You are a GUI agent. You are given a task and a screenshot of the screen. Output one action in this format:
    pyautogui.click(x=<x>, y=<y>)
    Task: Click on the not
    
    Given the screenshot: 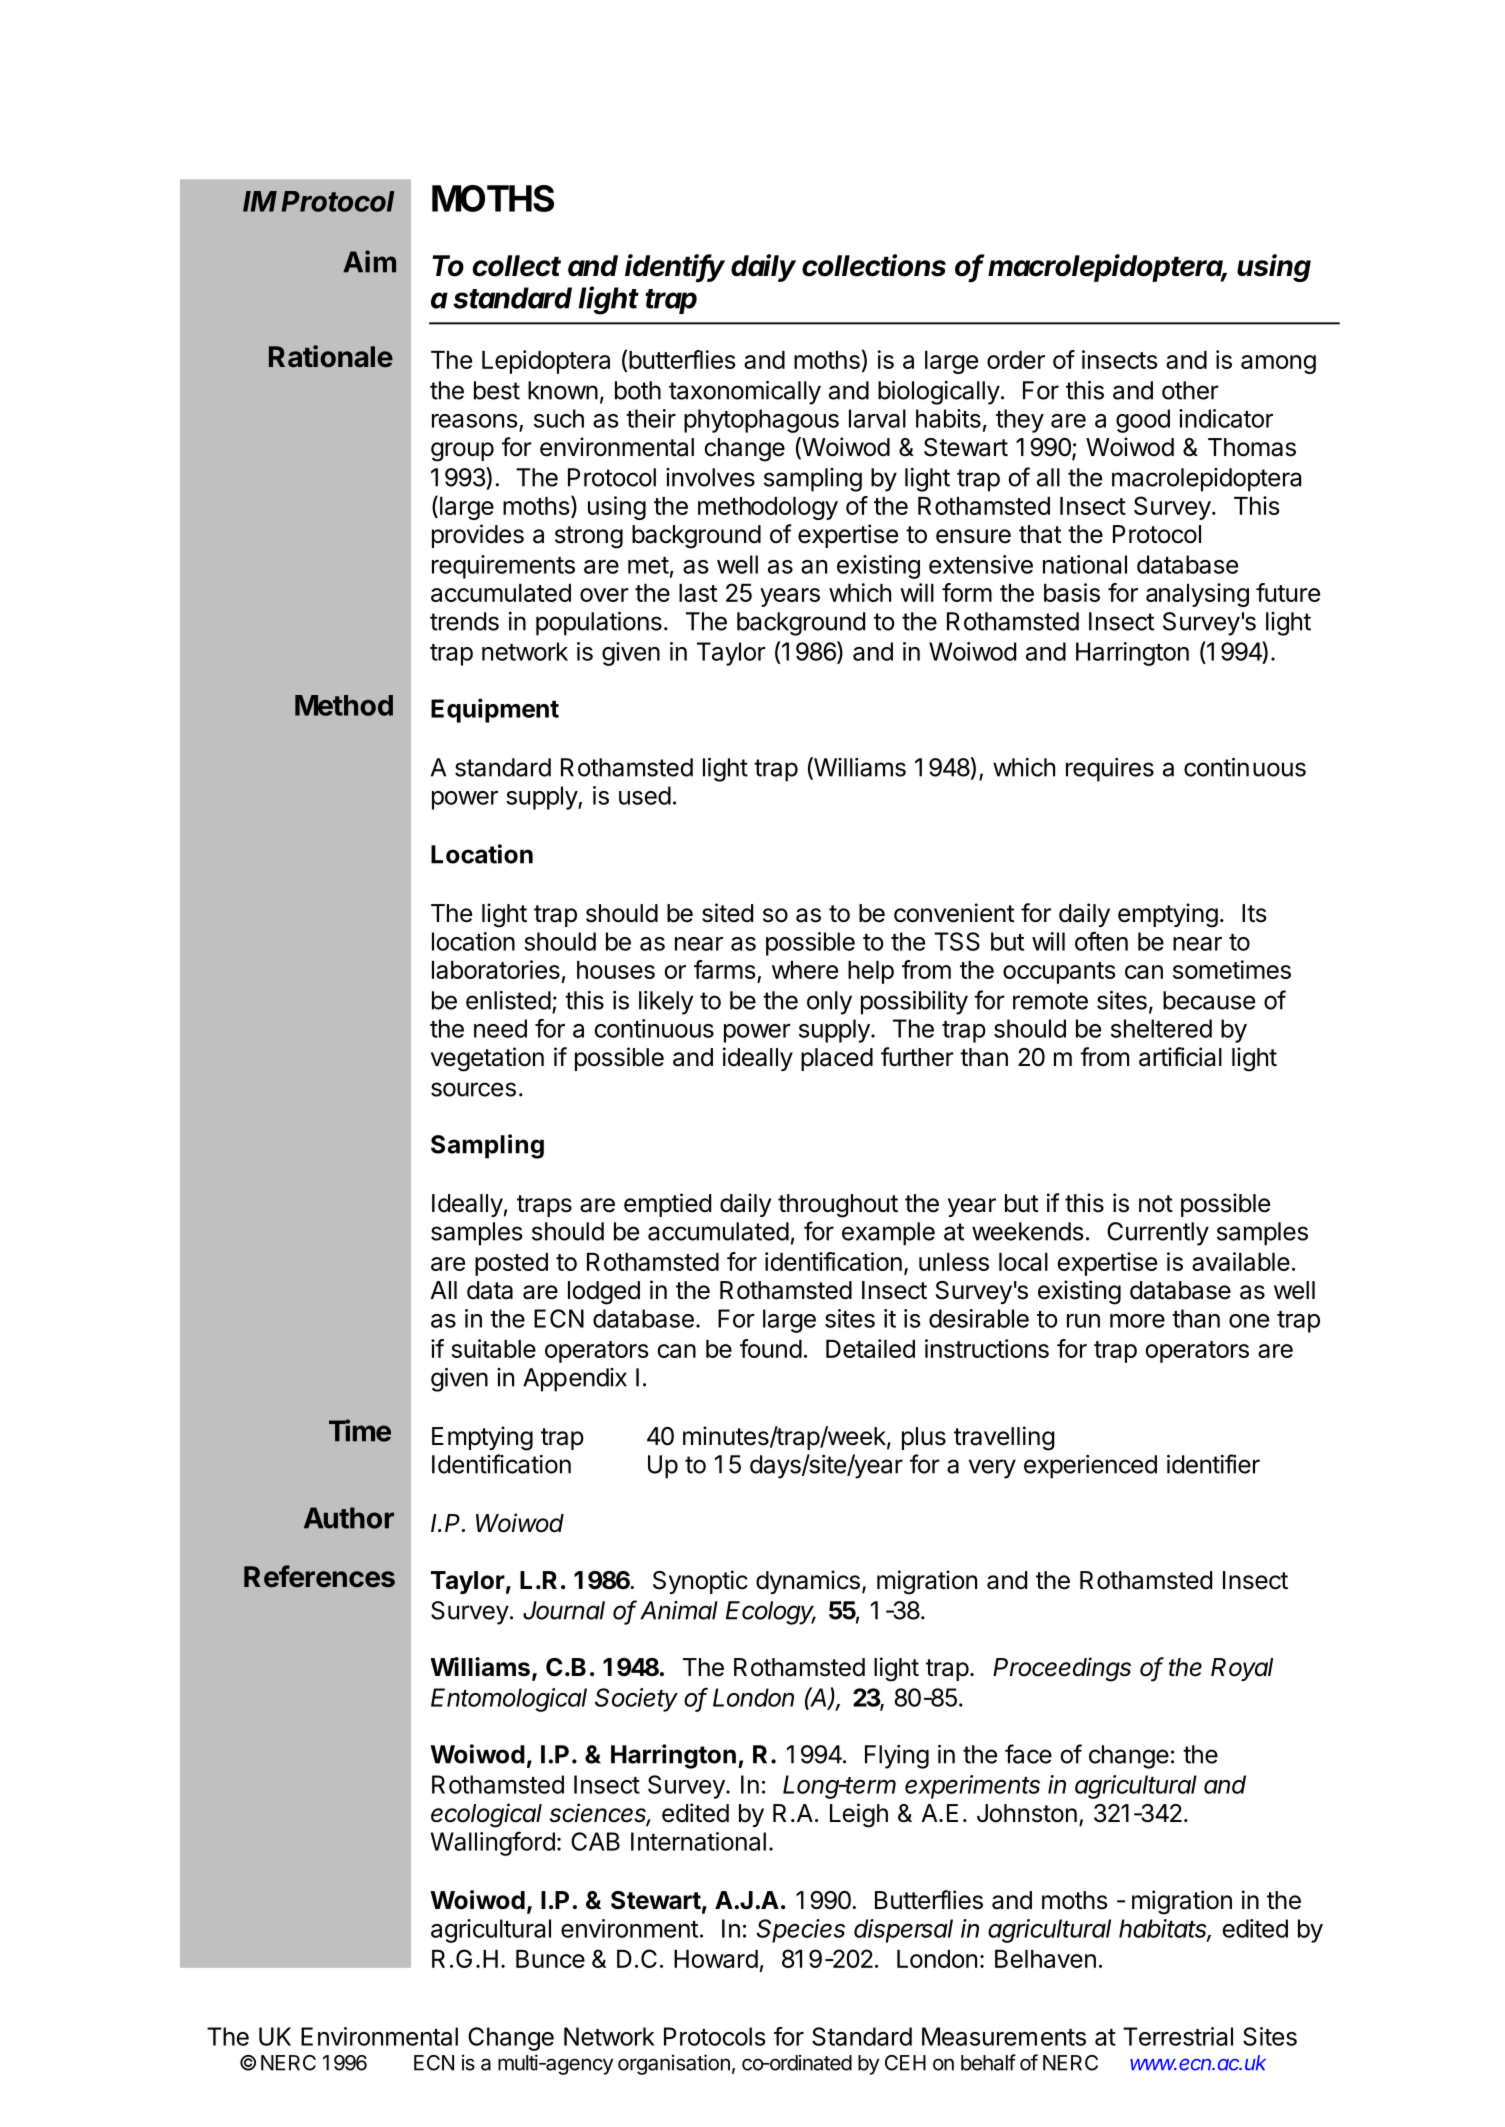 What is the action you would take?
    pyautogui.click(x=1156, y=1204)
